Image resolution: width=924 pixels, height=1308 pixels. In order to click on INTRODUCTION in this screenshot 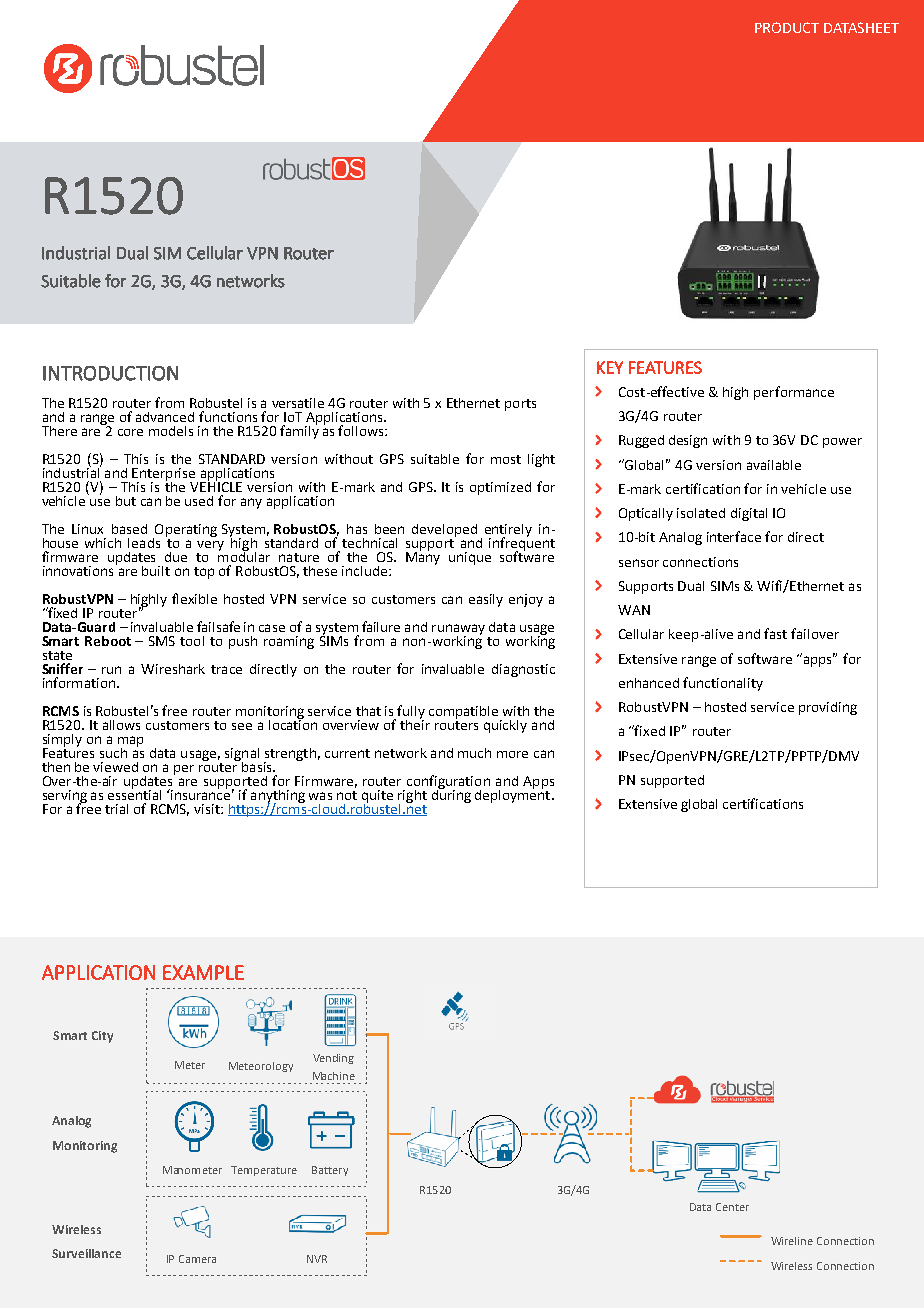, I will do `click(110, 373)`.
